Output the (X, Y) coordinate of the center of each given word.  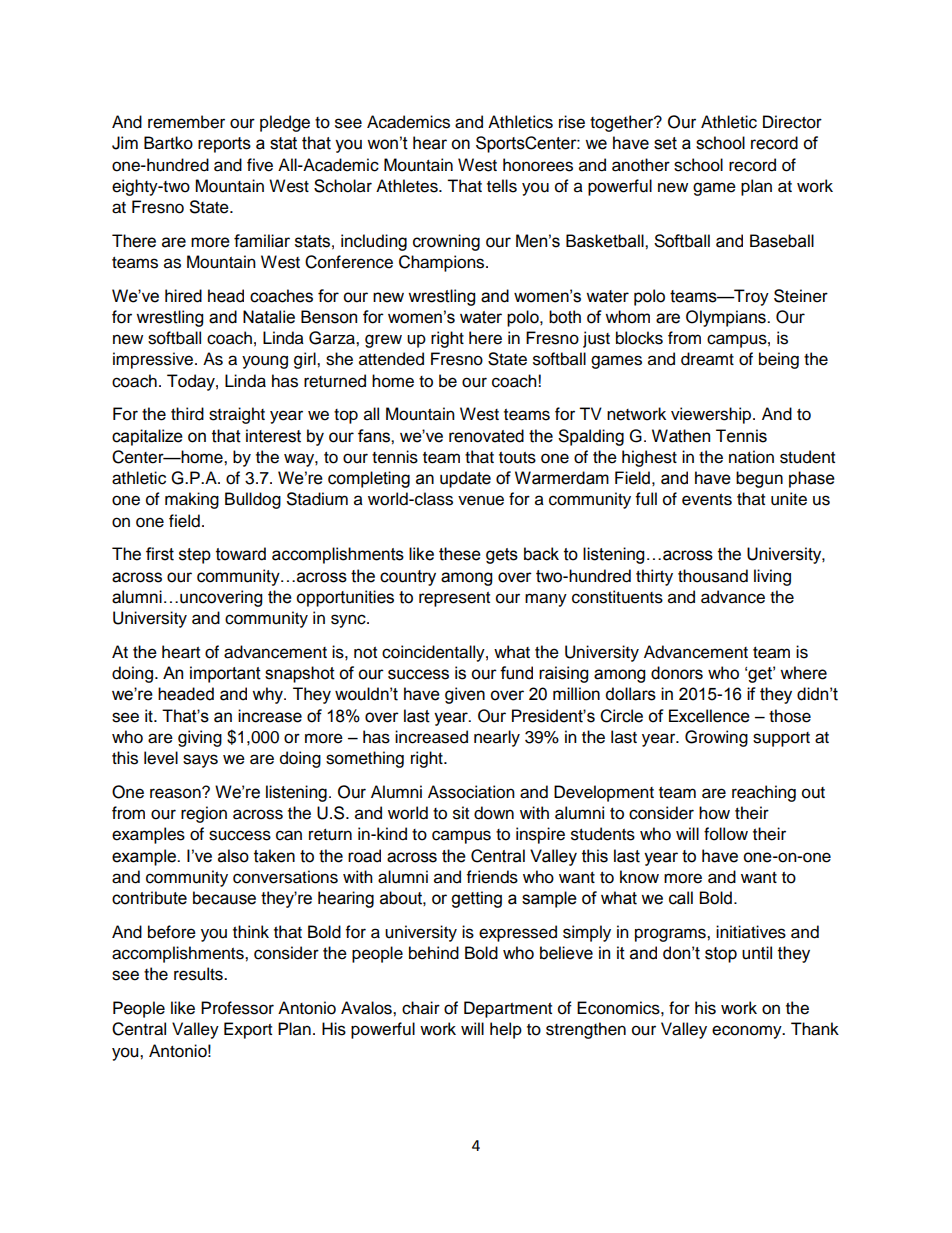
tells (502, 186)
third (187, 414)
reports (224, 145)
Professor (237, 1008)
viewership (712, 415)
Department (508, 1009)
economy (748, 1032)
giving (200, 738)
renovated (486, 436)
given (465, 695)
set (665, 143)
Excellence (709, 716)
